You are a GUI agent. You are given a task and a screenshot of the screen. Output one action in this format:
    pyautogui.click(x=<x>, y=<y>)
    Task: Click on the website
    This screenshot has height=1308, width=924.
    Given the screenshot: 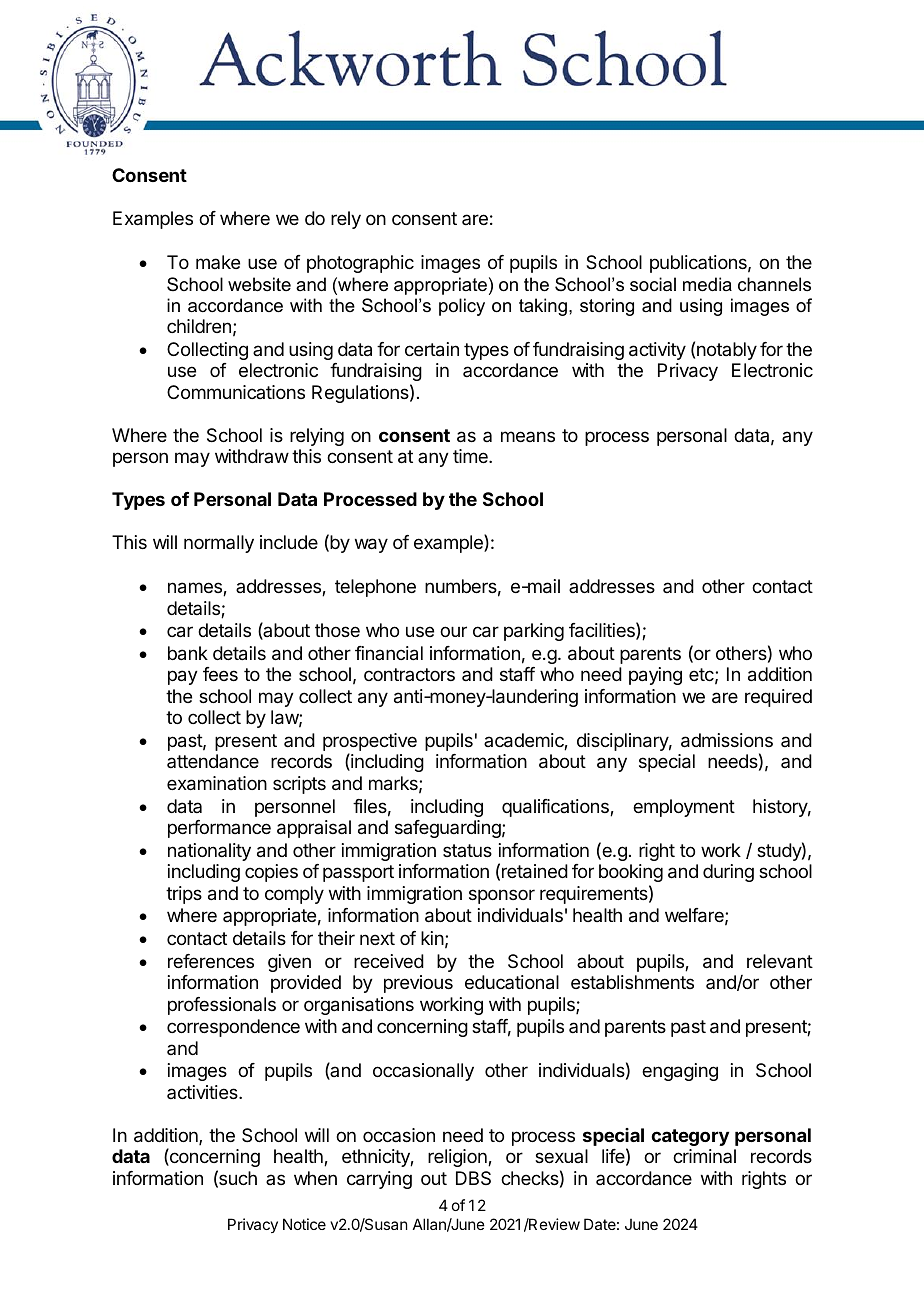 What is the action you would take?
    pyautogui.click(x=259, y=284)
